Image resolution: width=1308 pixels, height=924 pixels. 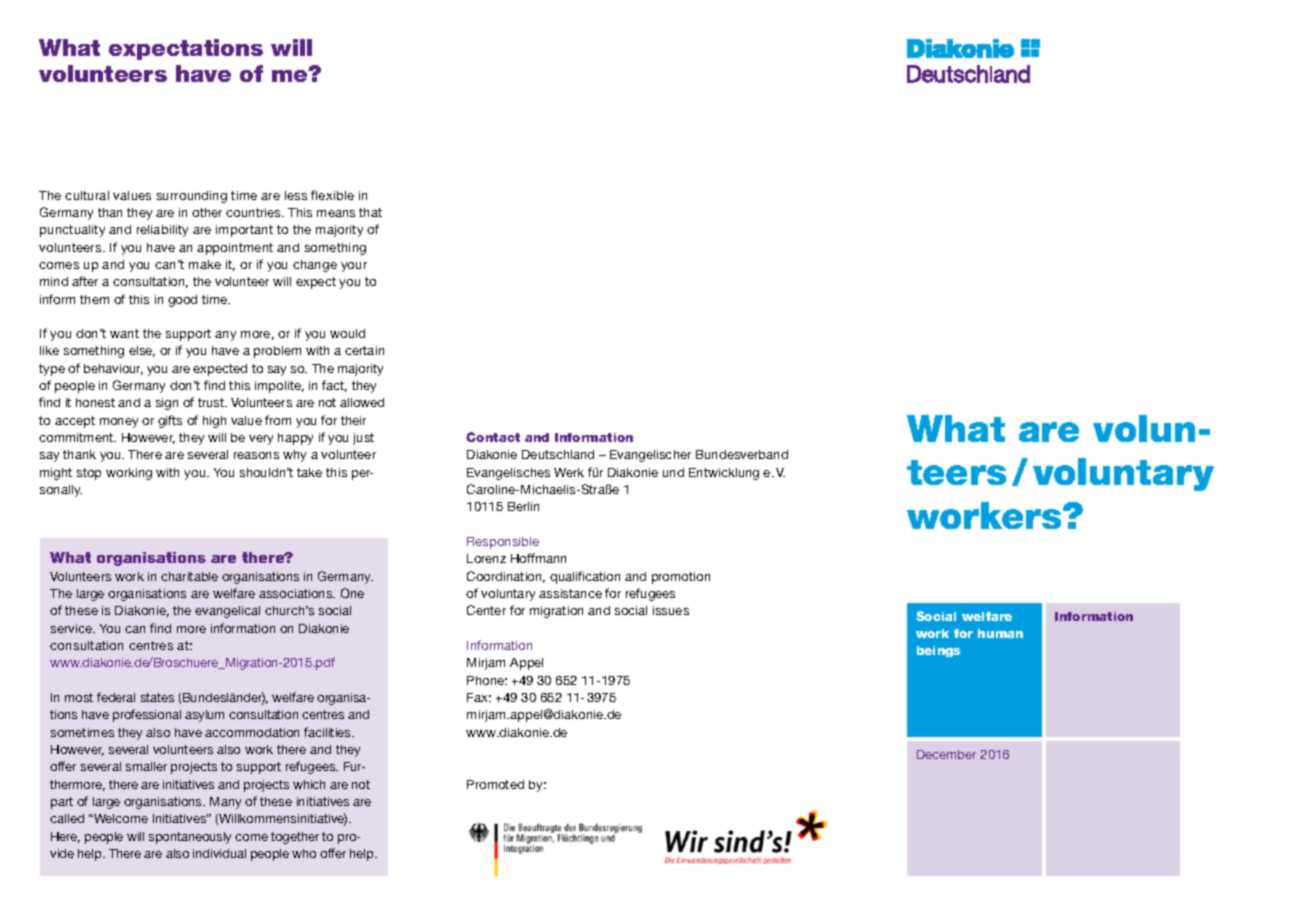 I want to click on December, so click(x=946, y=754).
